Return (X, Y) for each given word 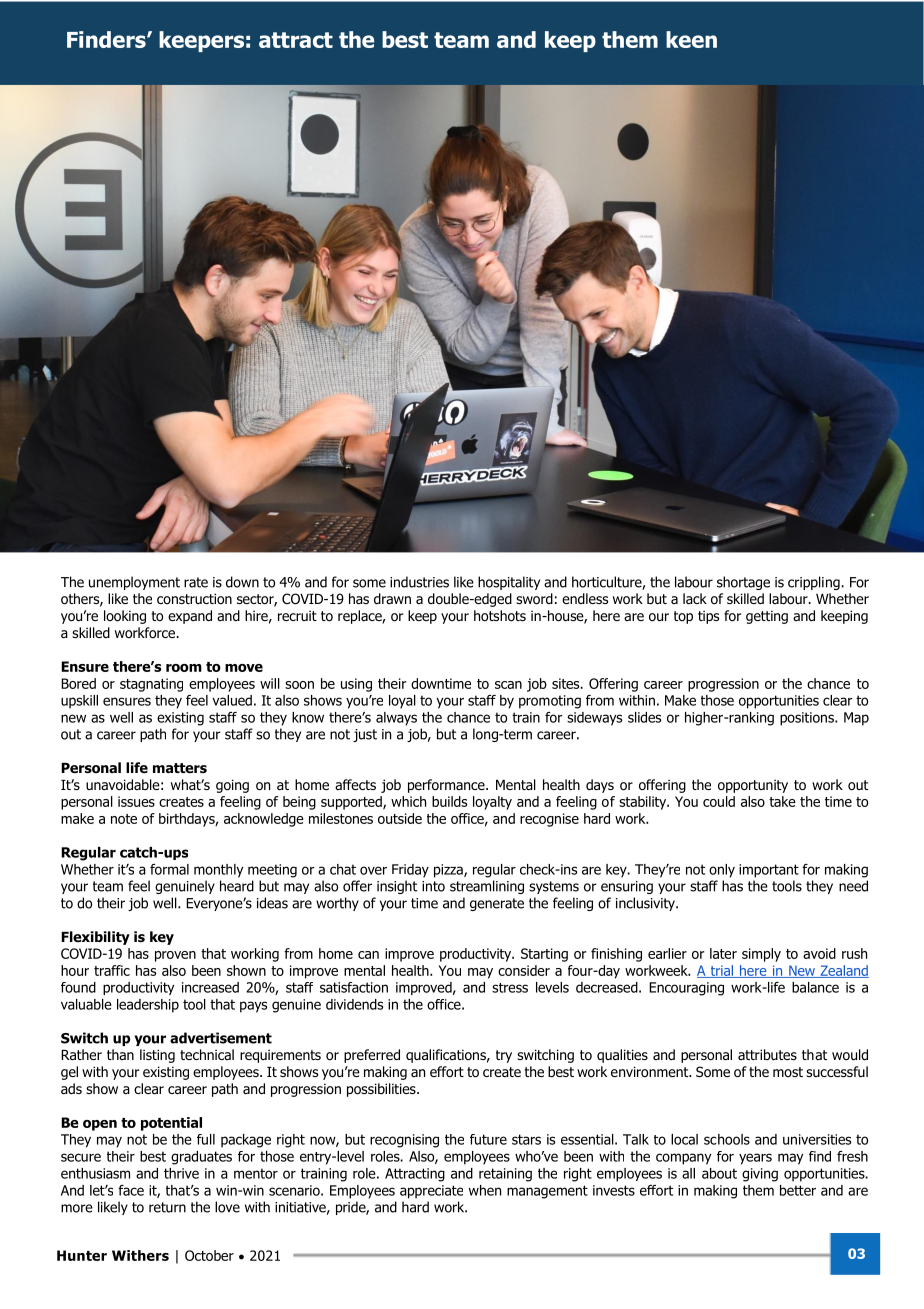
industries (419, 582)
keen (691, 39)
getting (767, 617)
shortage (743, 583)
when (485, 1190)
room (184, 668)
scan (508, 685)
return (167, 1207)
